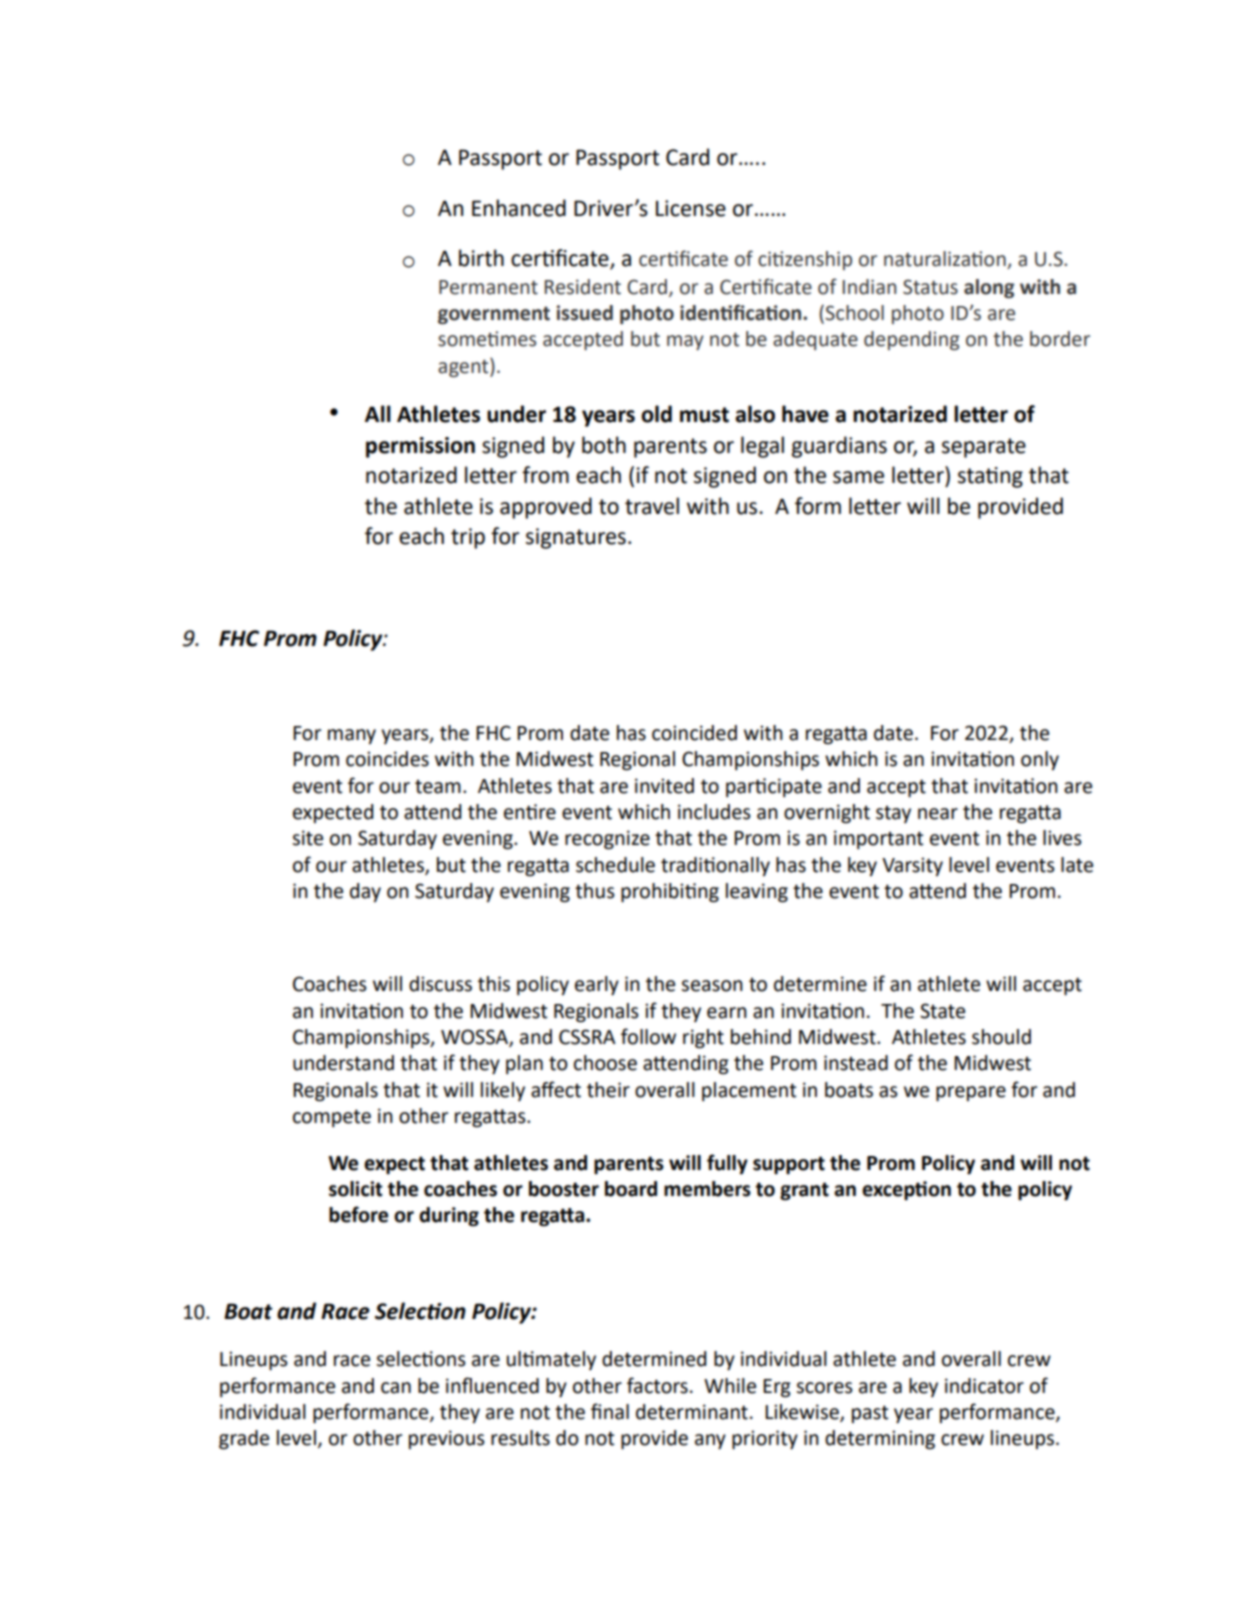 Image resolution: width=1241 pixels, height=1606 pixels. What do you see at coordinates (989, 288) in the page?
I see `along` at bounding box center [989, 288].
